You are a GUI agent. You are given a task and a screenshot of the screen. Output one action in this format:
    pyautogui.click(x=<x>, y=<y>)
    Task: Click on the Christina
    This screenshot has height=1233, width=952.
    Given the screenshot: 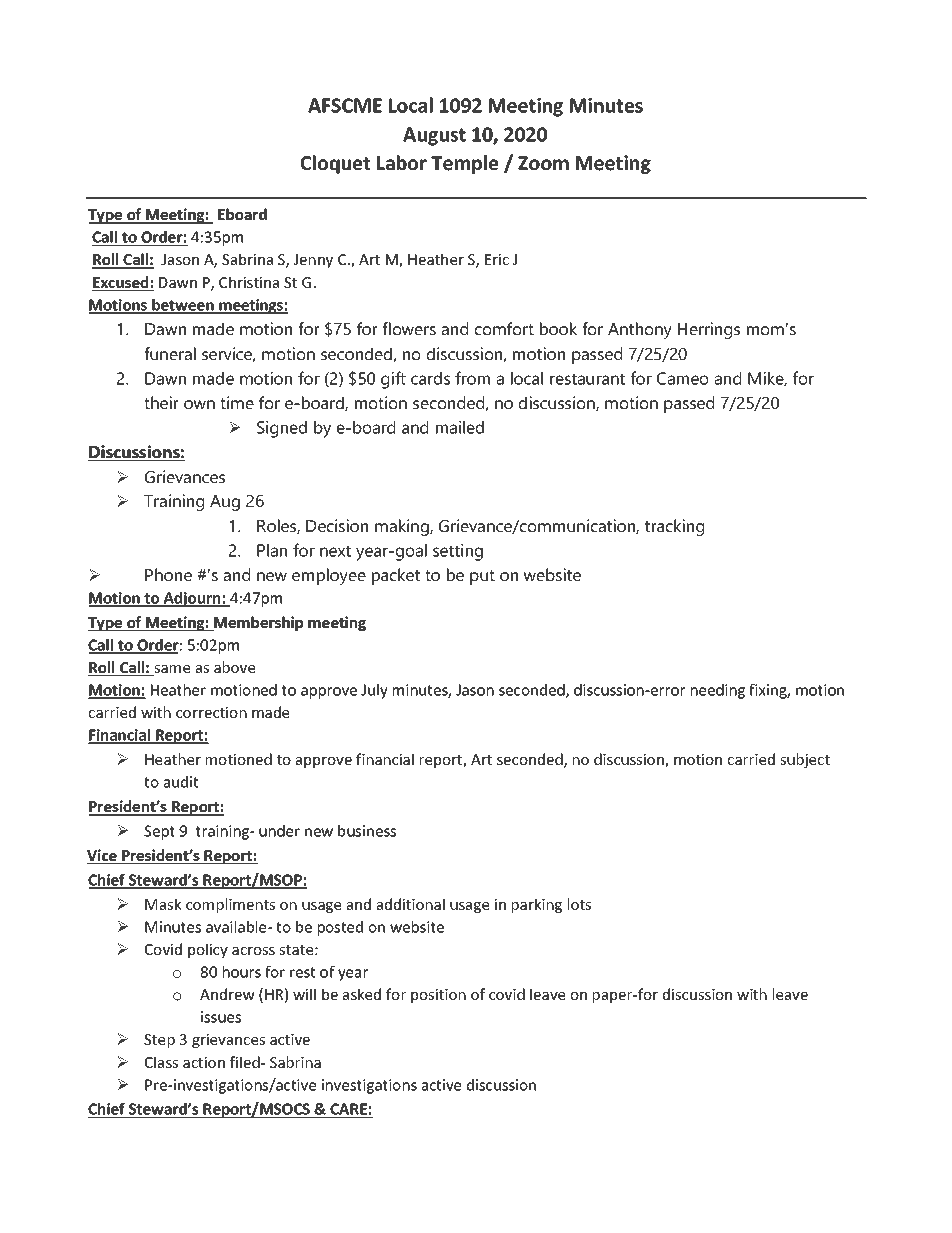 What is the action you would take?
    pyautogui.click(x=249, y=282)
